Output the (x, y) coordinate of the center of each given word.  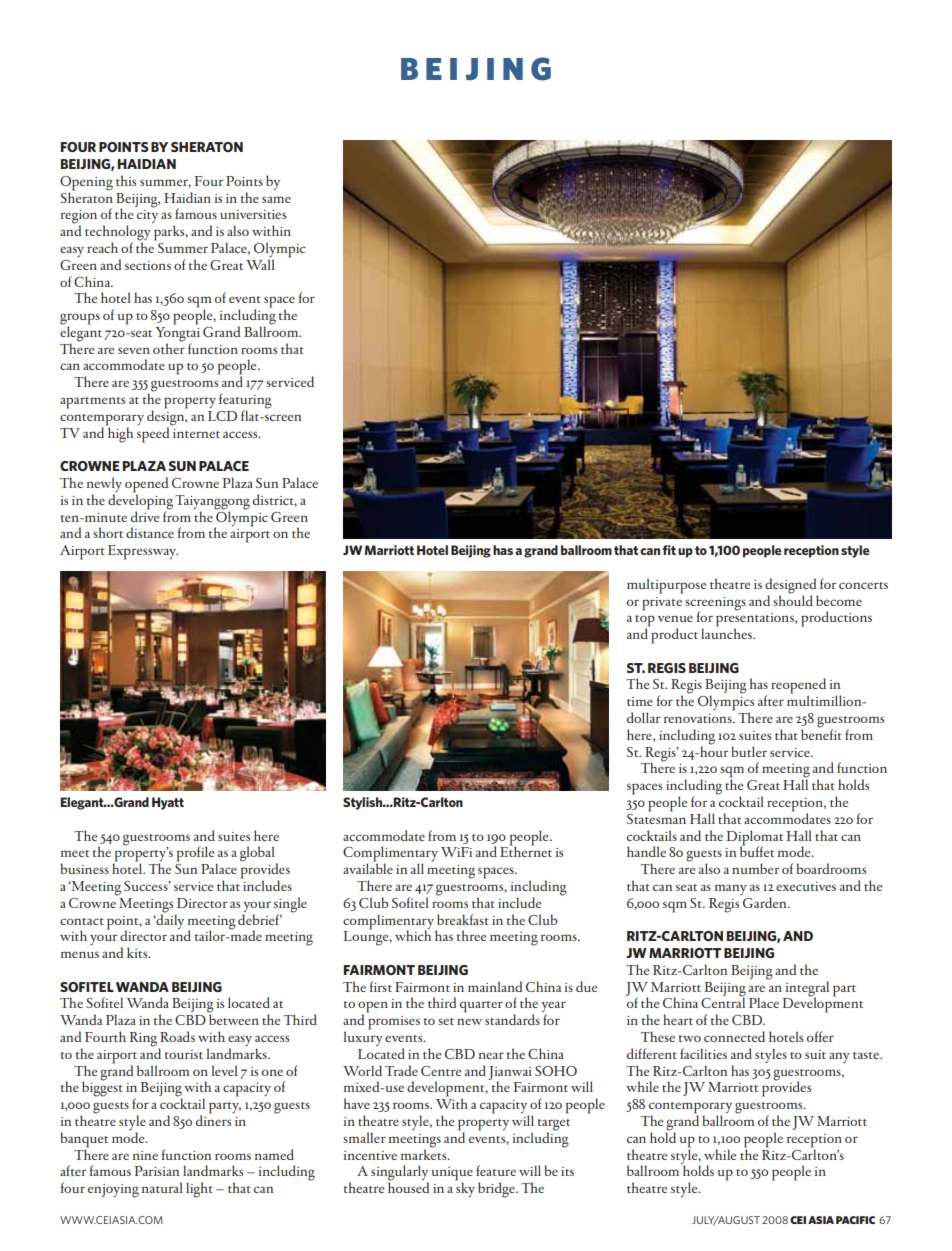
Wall (260, 264)
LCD (222, 416)
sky (465, 1188)
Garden (766, 902)
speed (154, 434)
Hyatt (168, 803)
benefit (821, 733)
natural (162, 1187)
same (276, 199)
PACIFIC (855, 1220)
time (640, 701)
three (471, 935)
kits (138, 952)
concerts (863, 585)
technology (118, 234)
